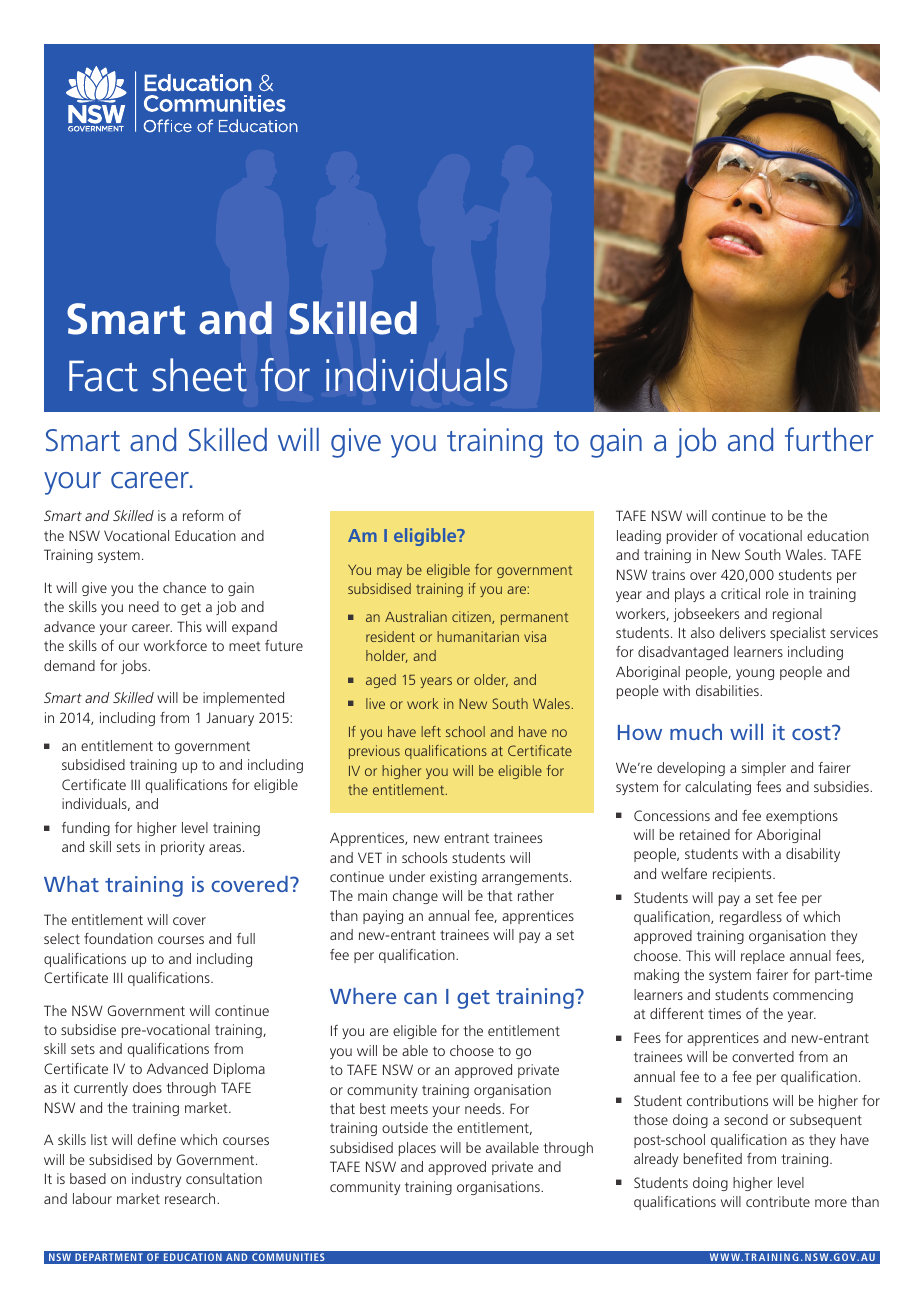 The width and height of the image is (924, 1308). I want to click on places, so click(417, 1149).
